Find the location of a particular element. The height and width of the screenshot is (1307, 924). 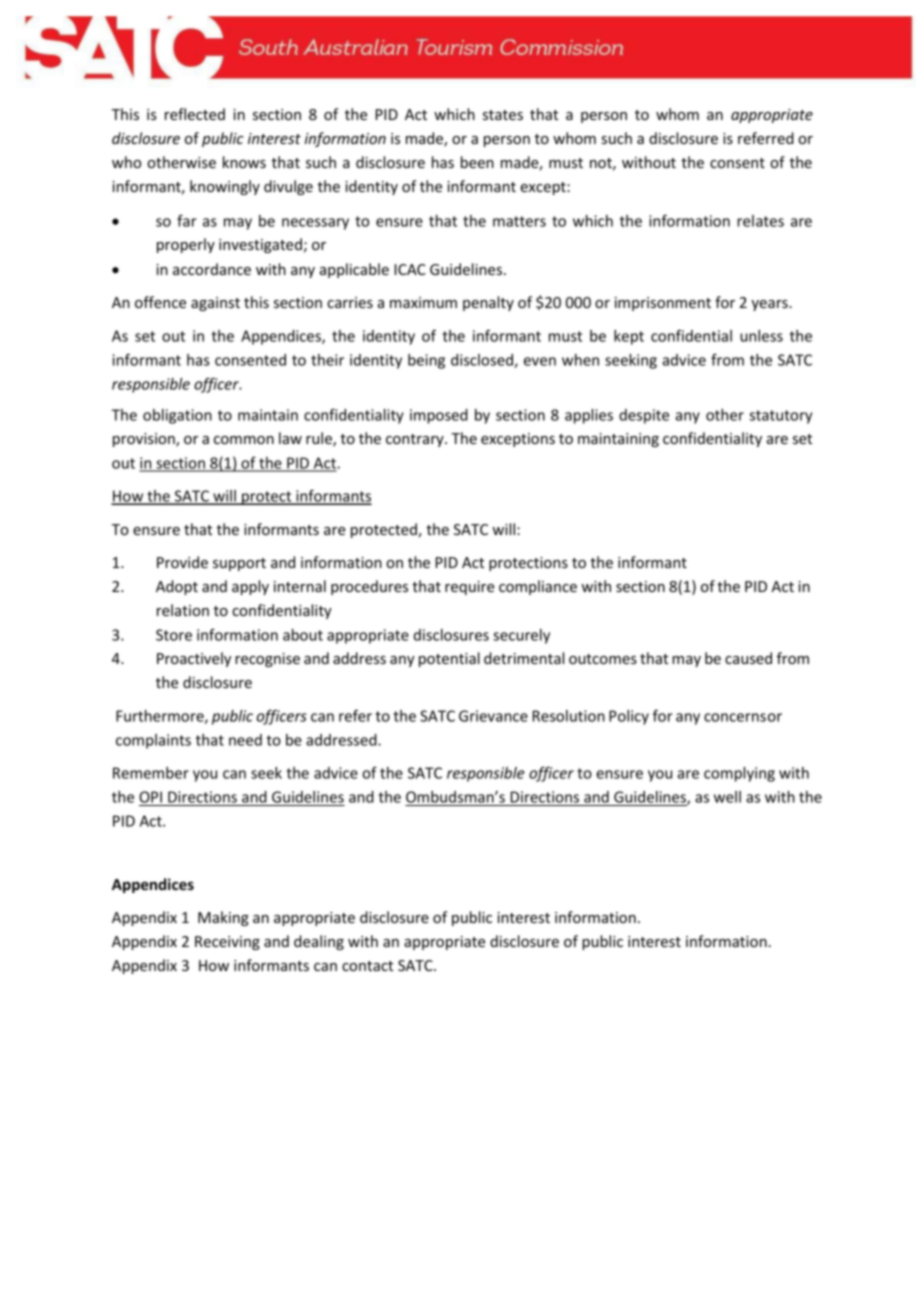

relates is located at coordinates (760, 221).
